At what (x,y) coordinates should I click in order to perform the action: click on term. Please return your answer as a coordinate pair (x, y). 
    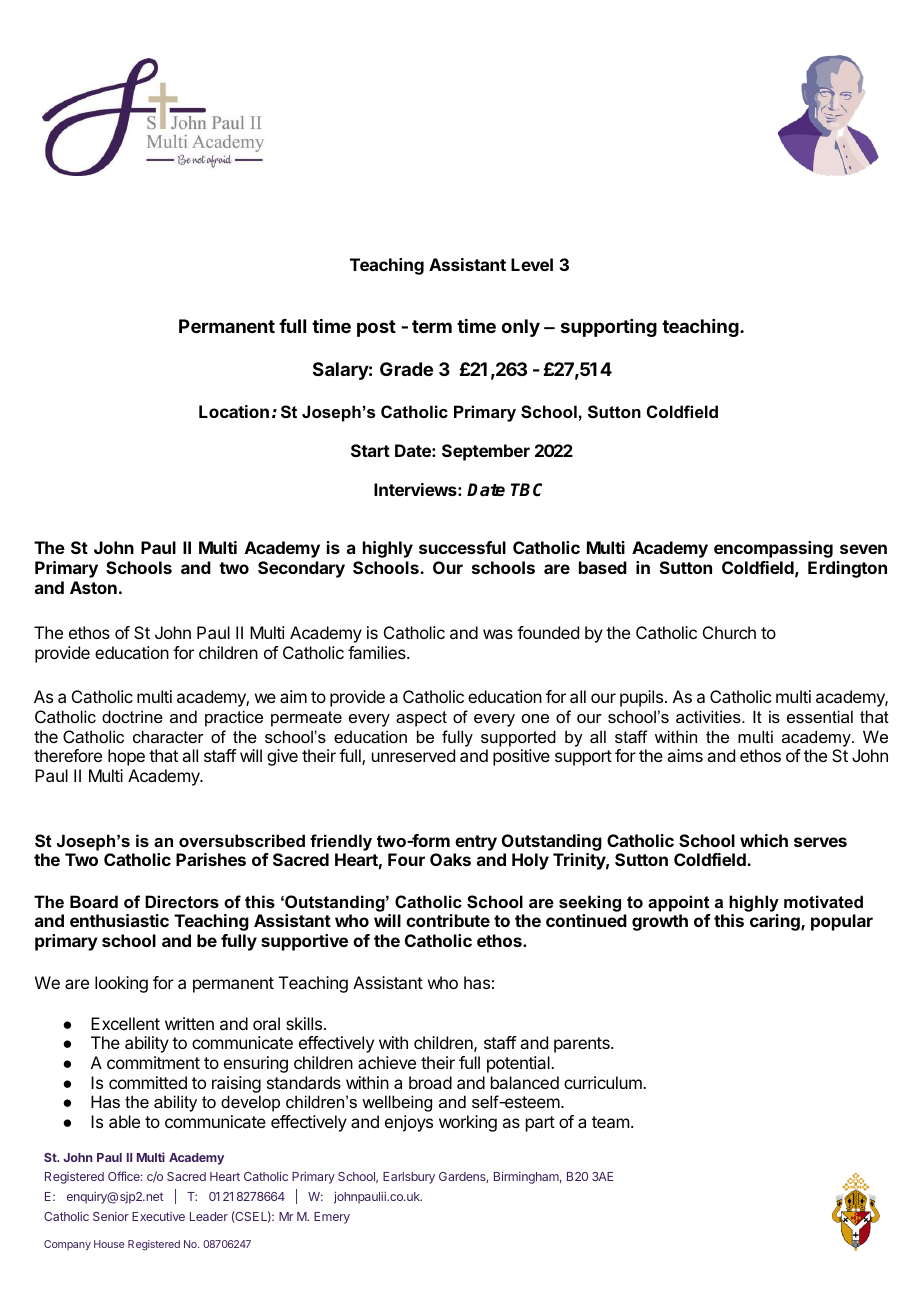
    Looking at the image, I should click on (432, 326).
